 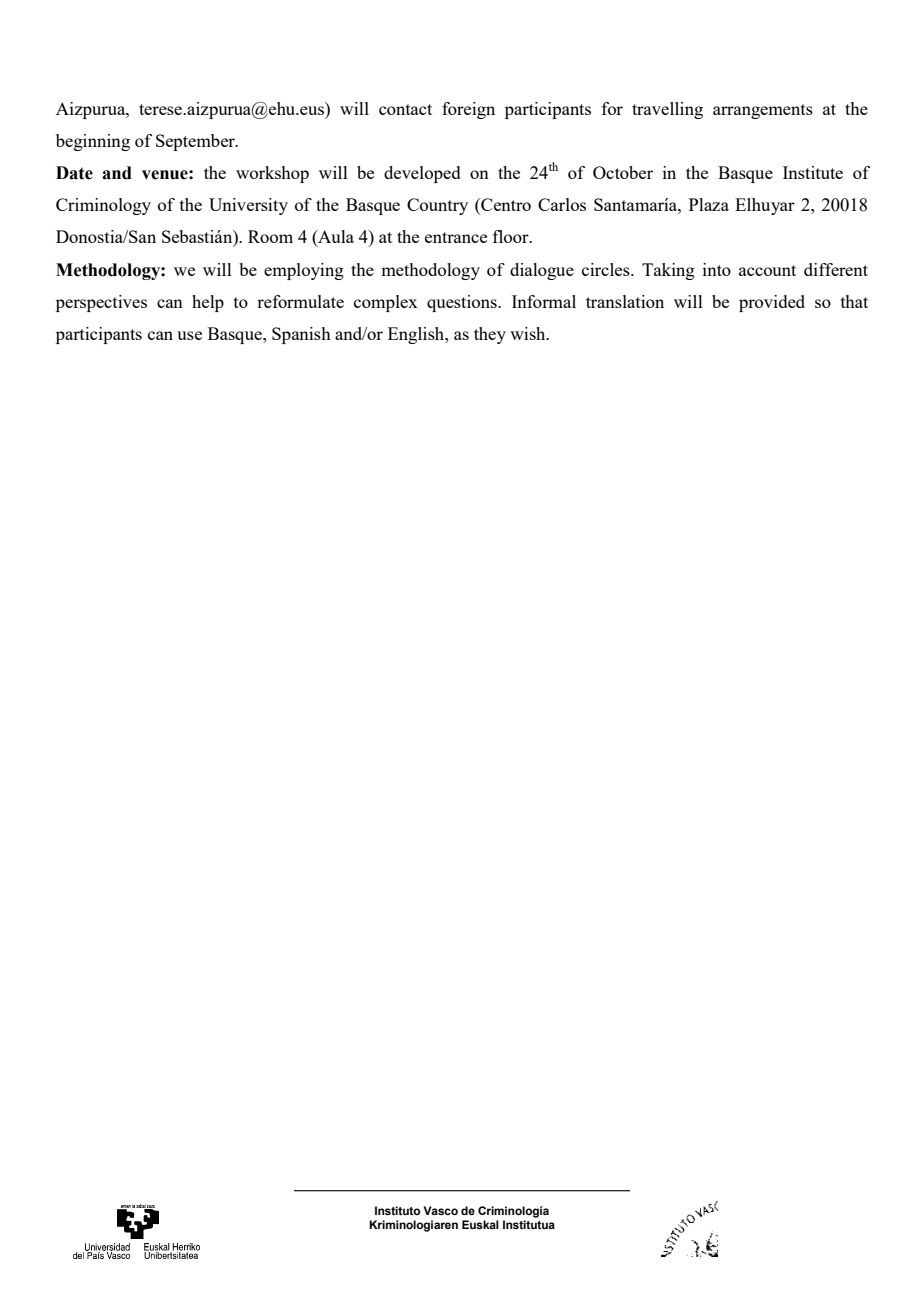 What do you see at coordinates (189, 335) in the page?
I see `use` at bounding box center [189, 335].
